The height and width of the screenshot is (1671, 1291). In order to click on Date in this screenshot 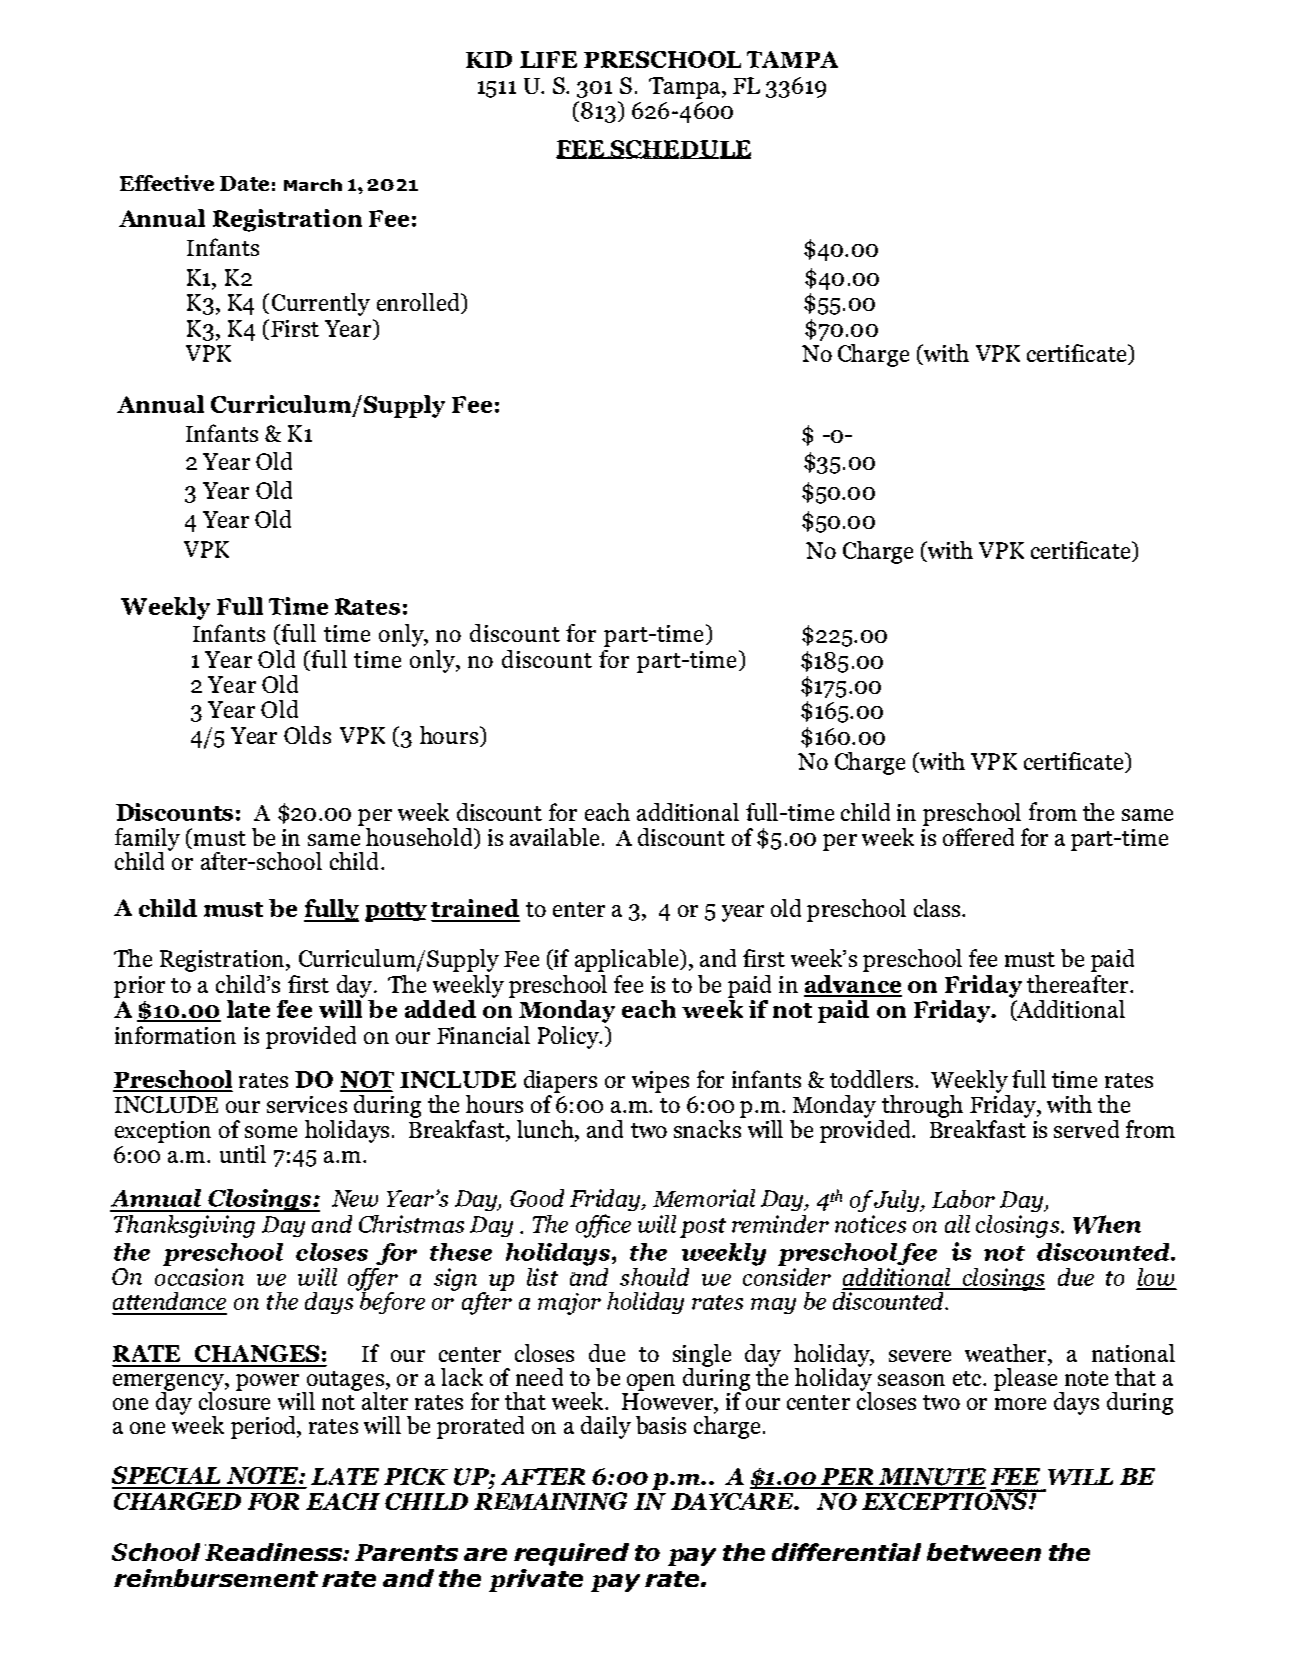, I will do `click(244, 183)`.
